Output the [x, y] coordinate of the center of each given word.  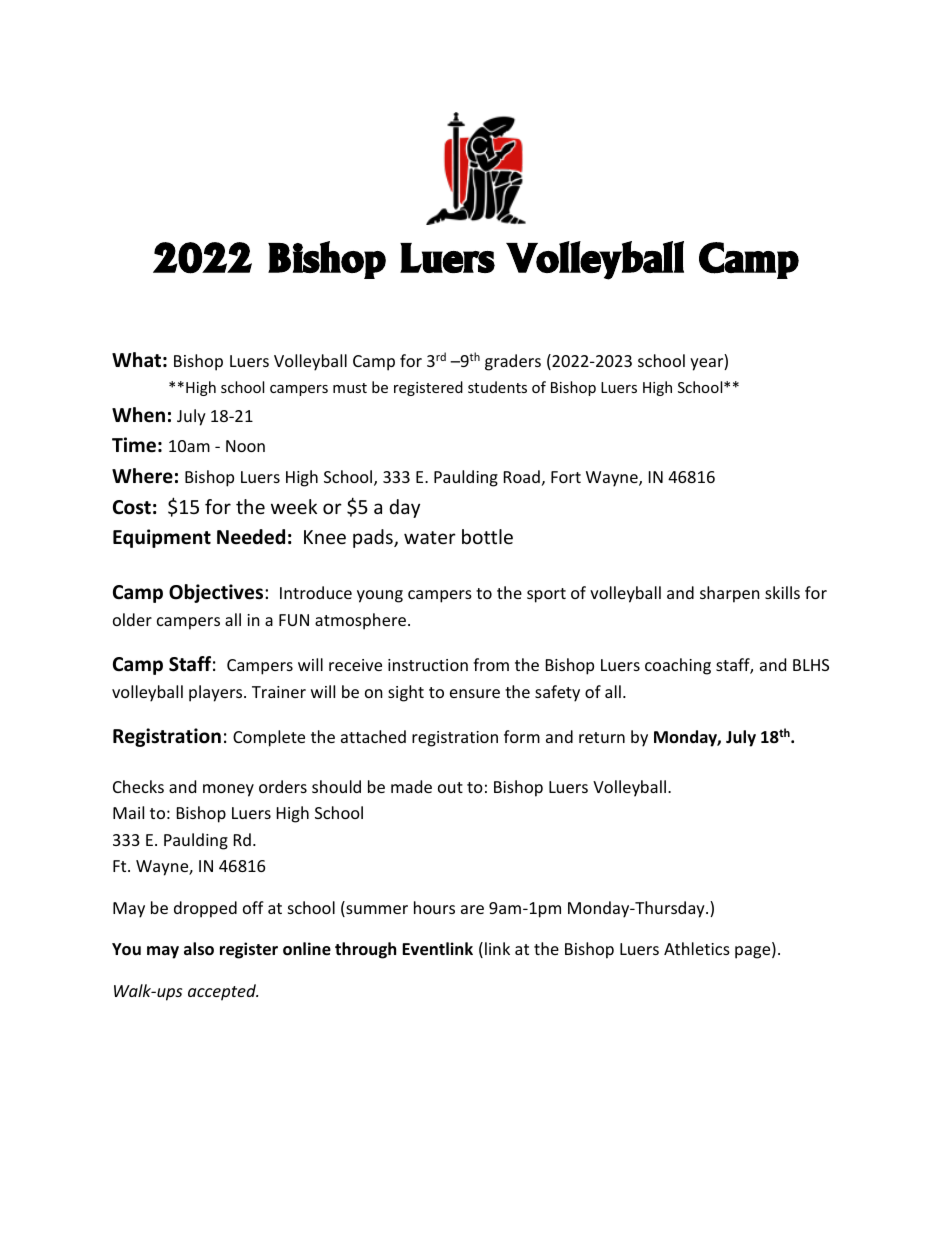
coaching [678, 666]
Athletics [697, 948]
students [497, 387]
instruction [428, 665]
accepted [223, 992]
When [138, 415]
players [217, 693]
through [365, 950]
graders [513, 362]
